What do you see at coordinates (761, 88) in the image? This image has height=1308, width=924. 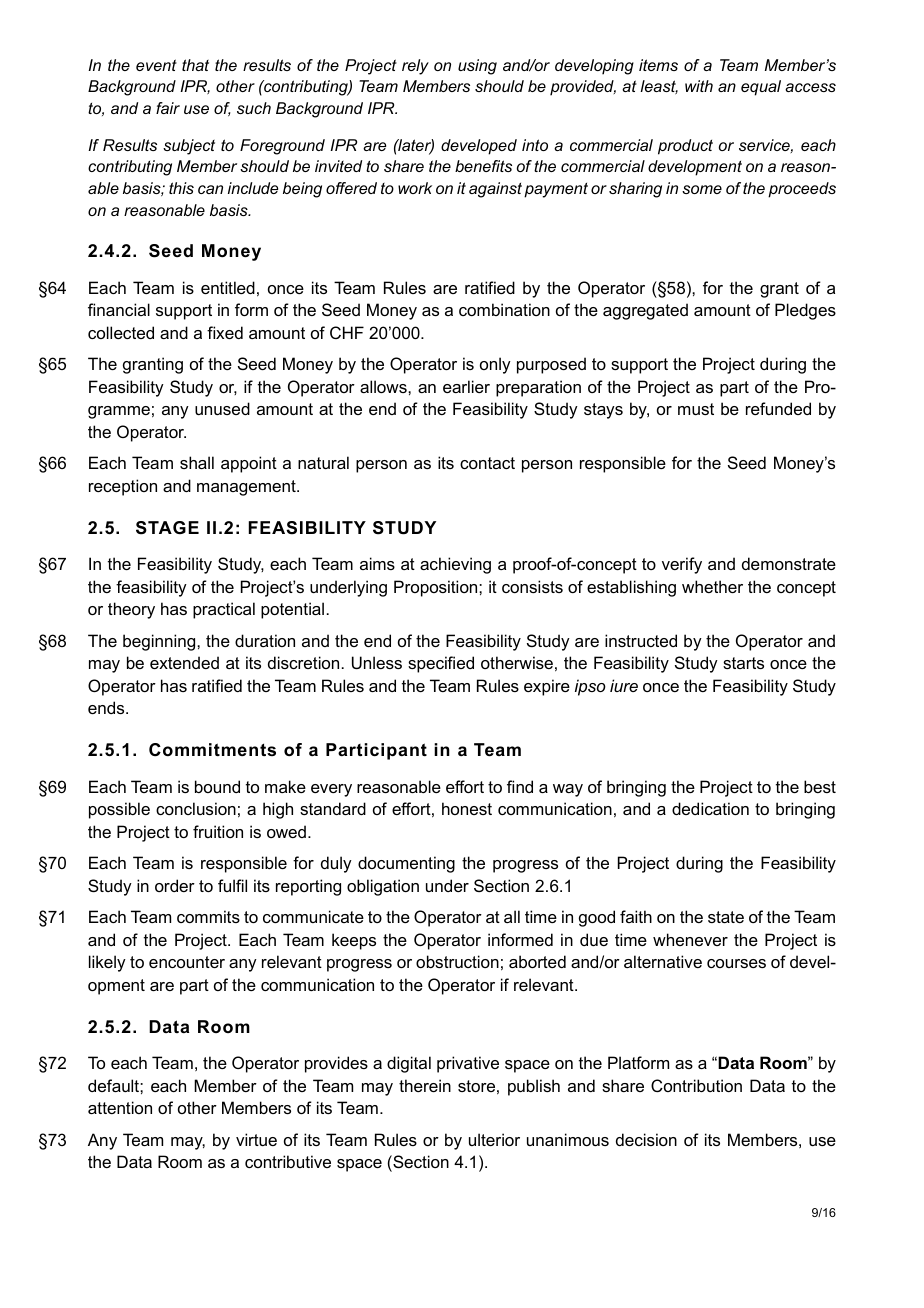 I see `equal` at bounding box center [761, 88].
